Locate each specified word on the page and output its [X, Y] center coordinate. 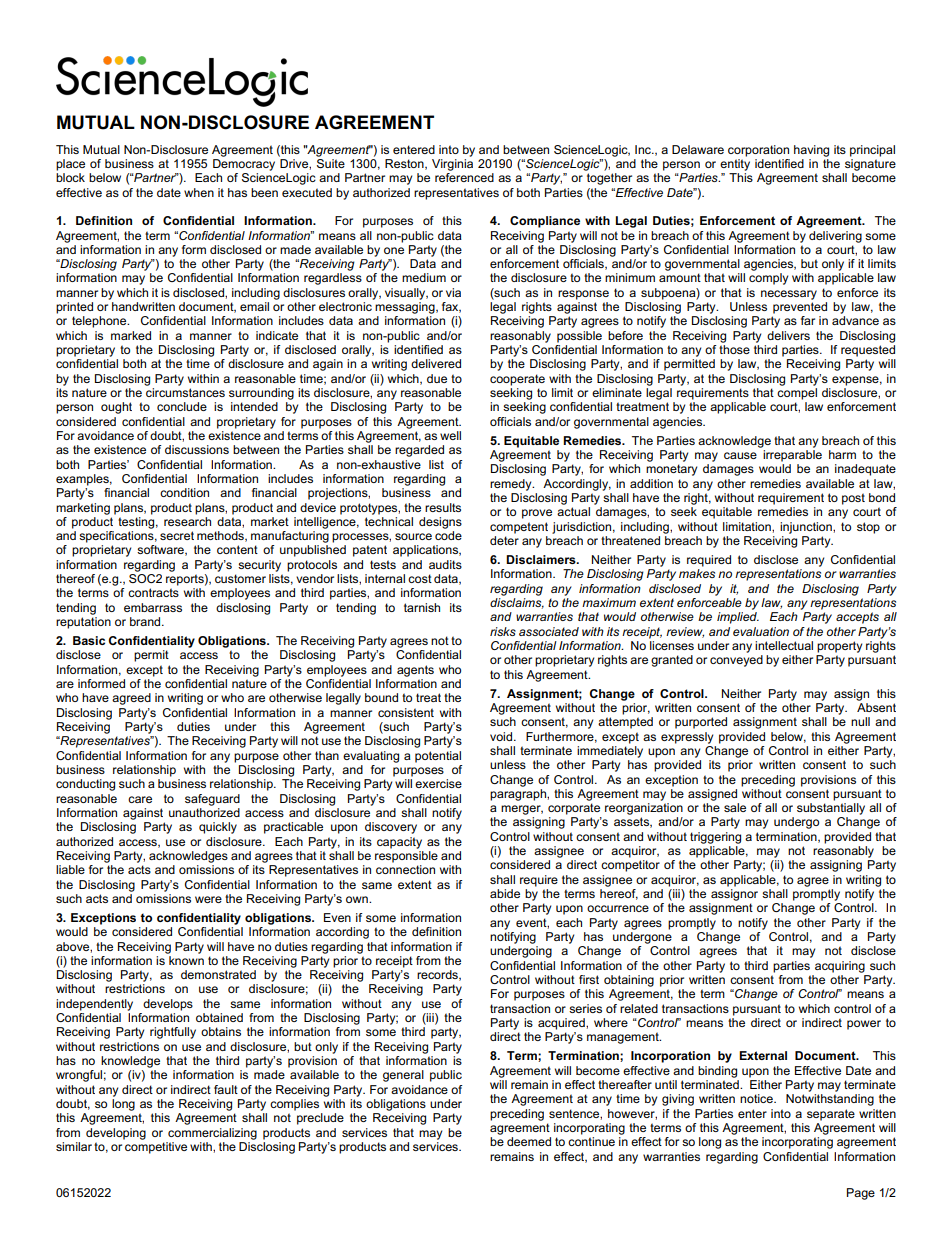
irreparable [792, 456]
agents [415, 671]
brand [146, 621]
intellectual [784, 645]
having [811, 151]
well [450, 435]
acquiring [840, 967]
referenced [464, 177]
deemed [529, 1141]
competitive [156, 1148]
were [208, 899]
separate [831, 1115]
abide [505, 893]
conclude [182, 406]
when [199, 192]
